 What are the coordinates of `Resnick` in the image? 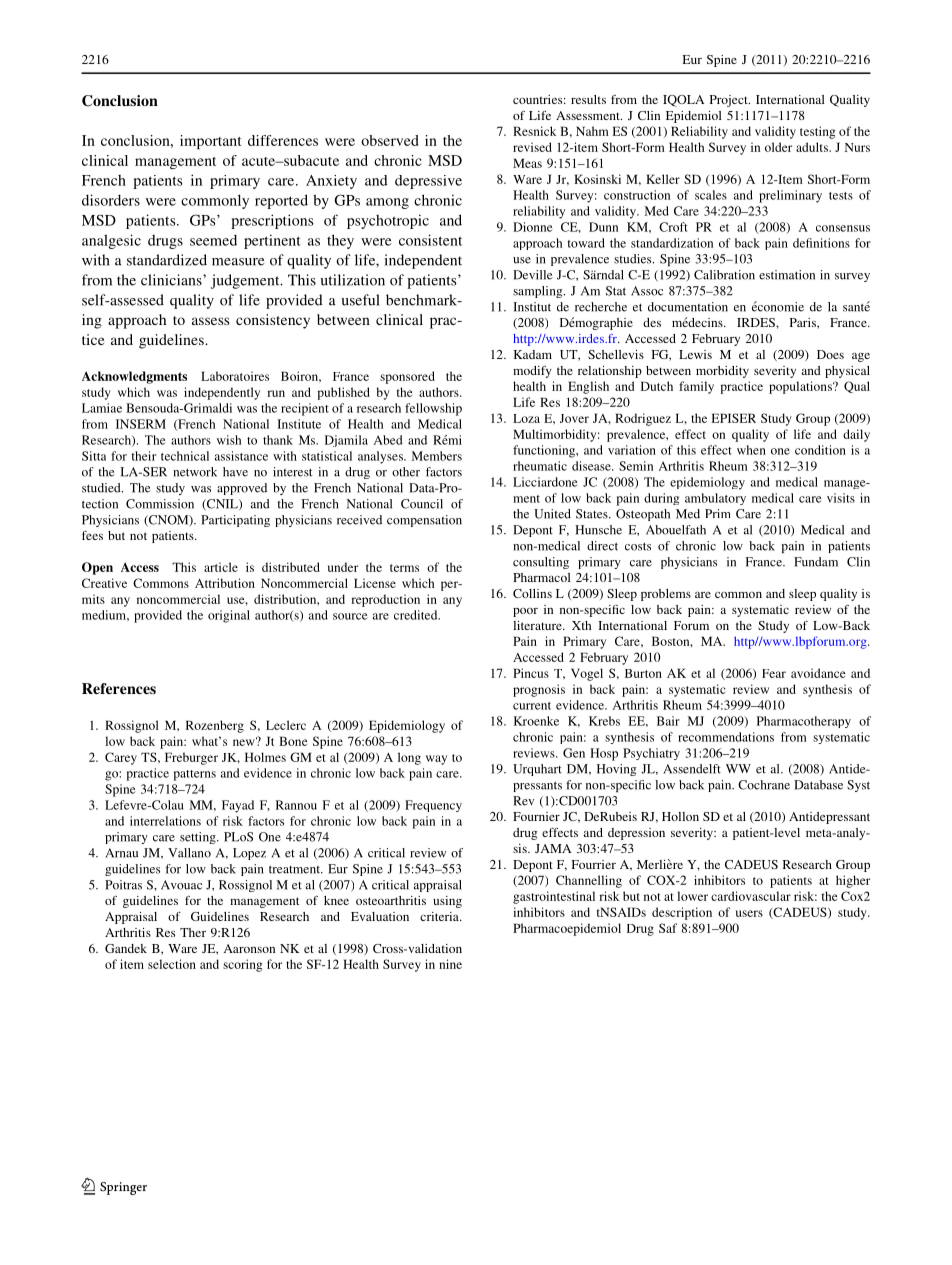 It's located at (534, 131).
